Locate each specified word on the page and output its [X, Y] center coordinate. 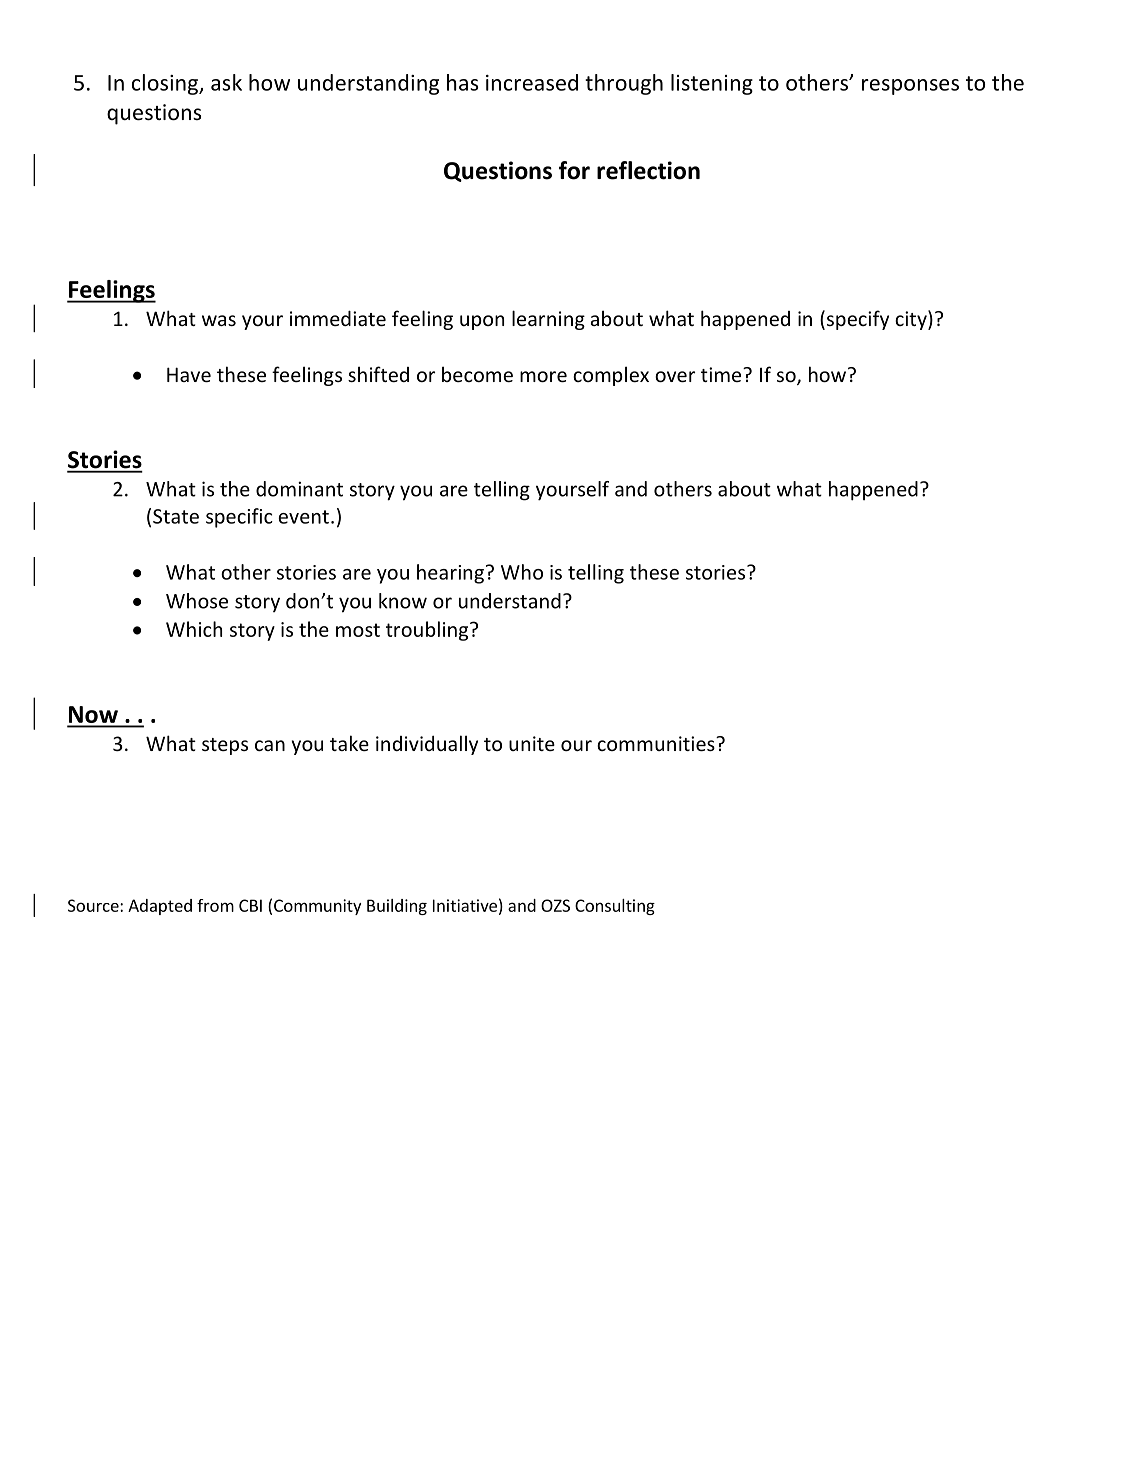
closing [166, 84]
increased [532, 82]
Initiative [465, 905]
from [215, 905]
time [722, 374]
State [176, 516]
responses [910, 87]
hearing [450, 574]
